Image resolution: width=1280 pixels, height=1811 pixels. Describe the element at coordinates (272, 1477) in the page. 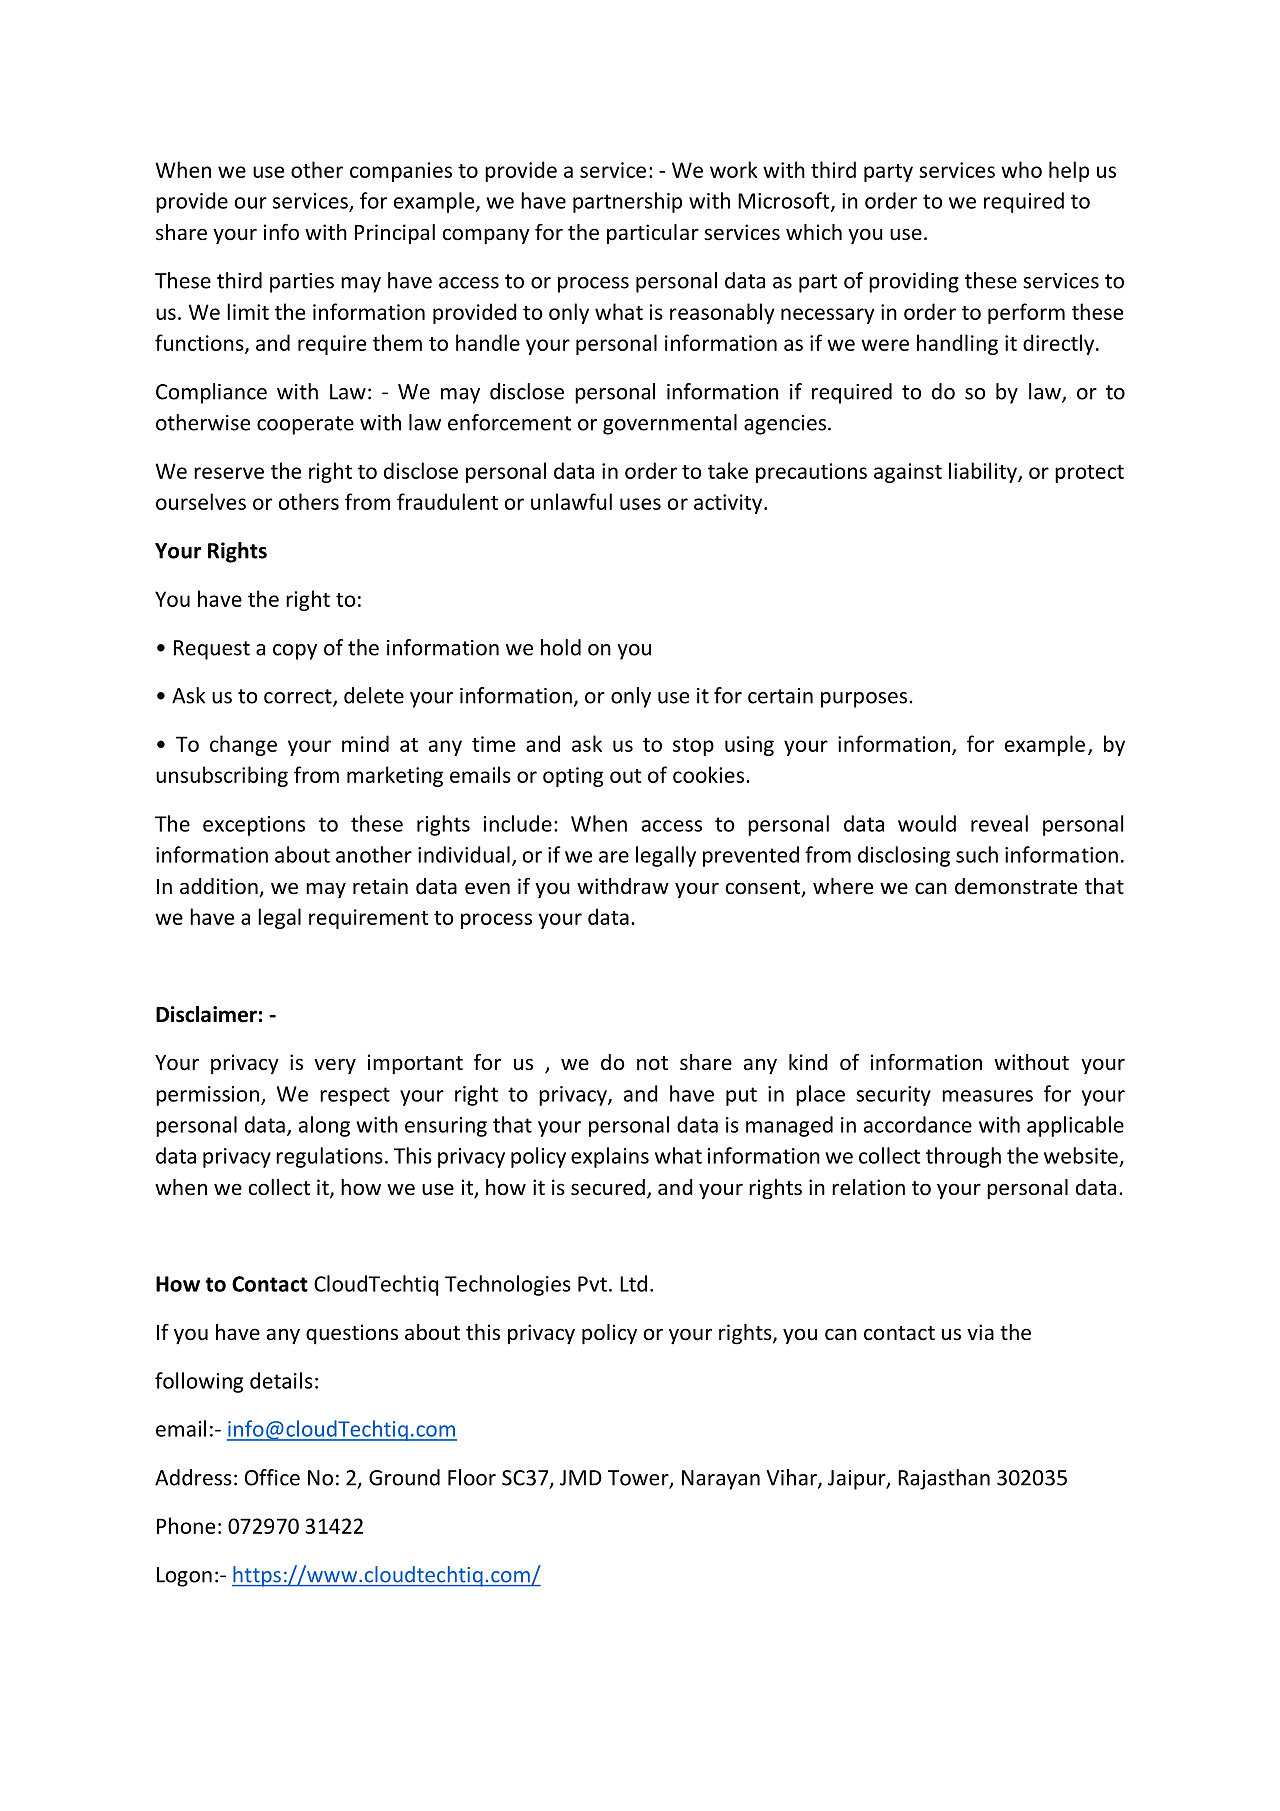

I see `Office` at that location.
